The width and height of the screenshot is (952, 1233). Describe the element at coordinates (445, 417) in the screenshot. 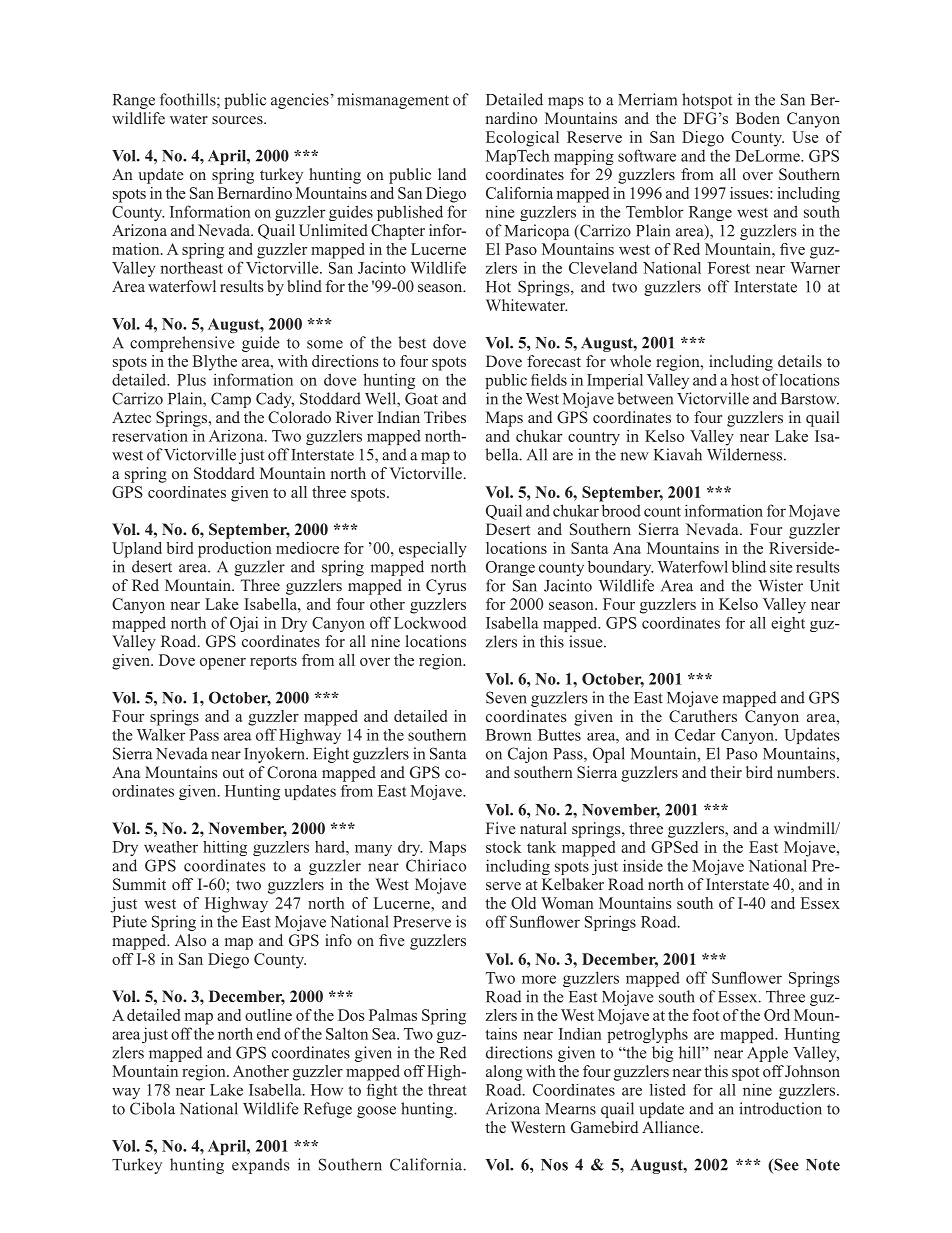

I see `Tribes` at that location.
